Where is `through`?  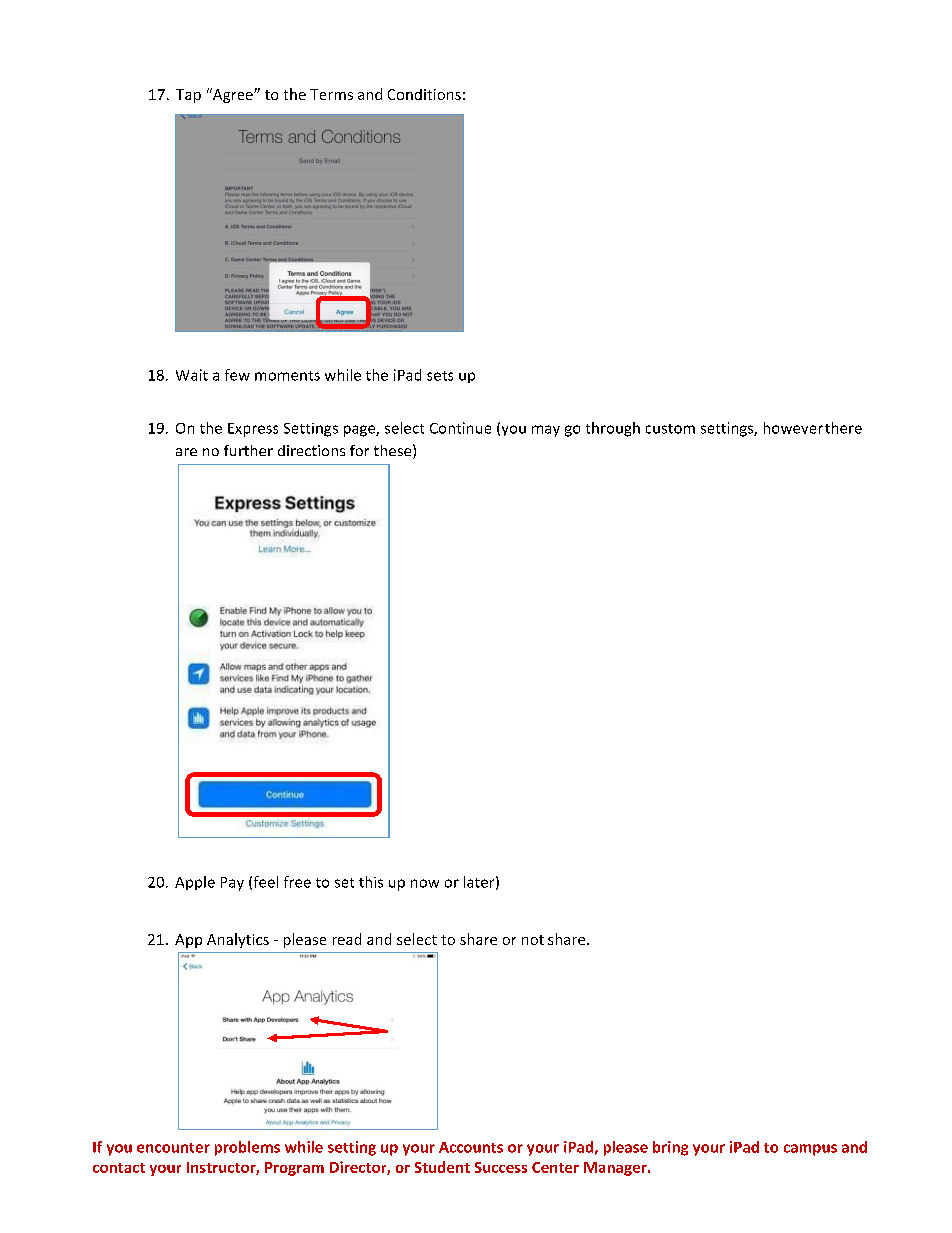 through is located at coordinates (613, 429).
